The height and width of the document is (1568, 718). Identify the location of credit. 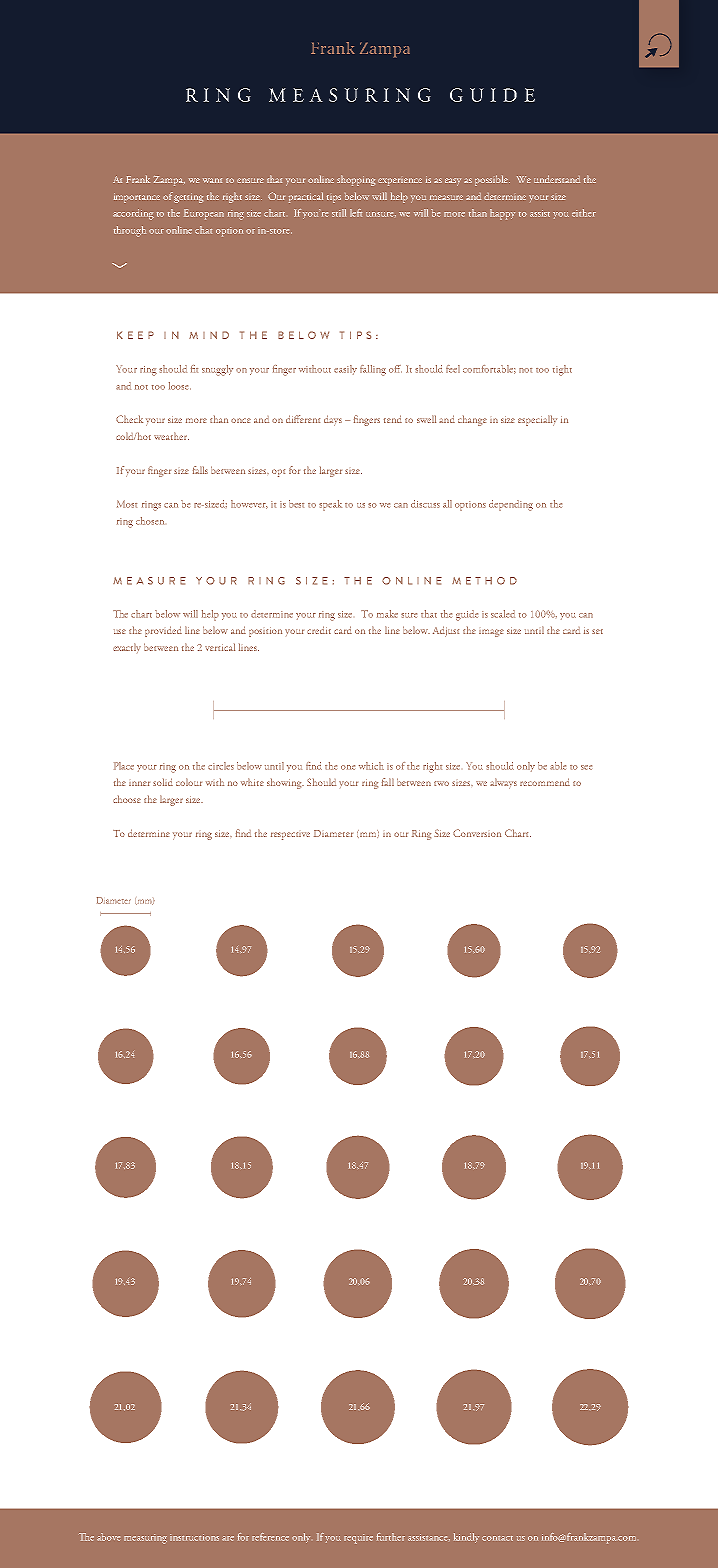
(319, 630).
